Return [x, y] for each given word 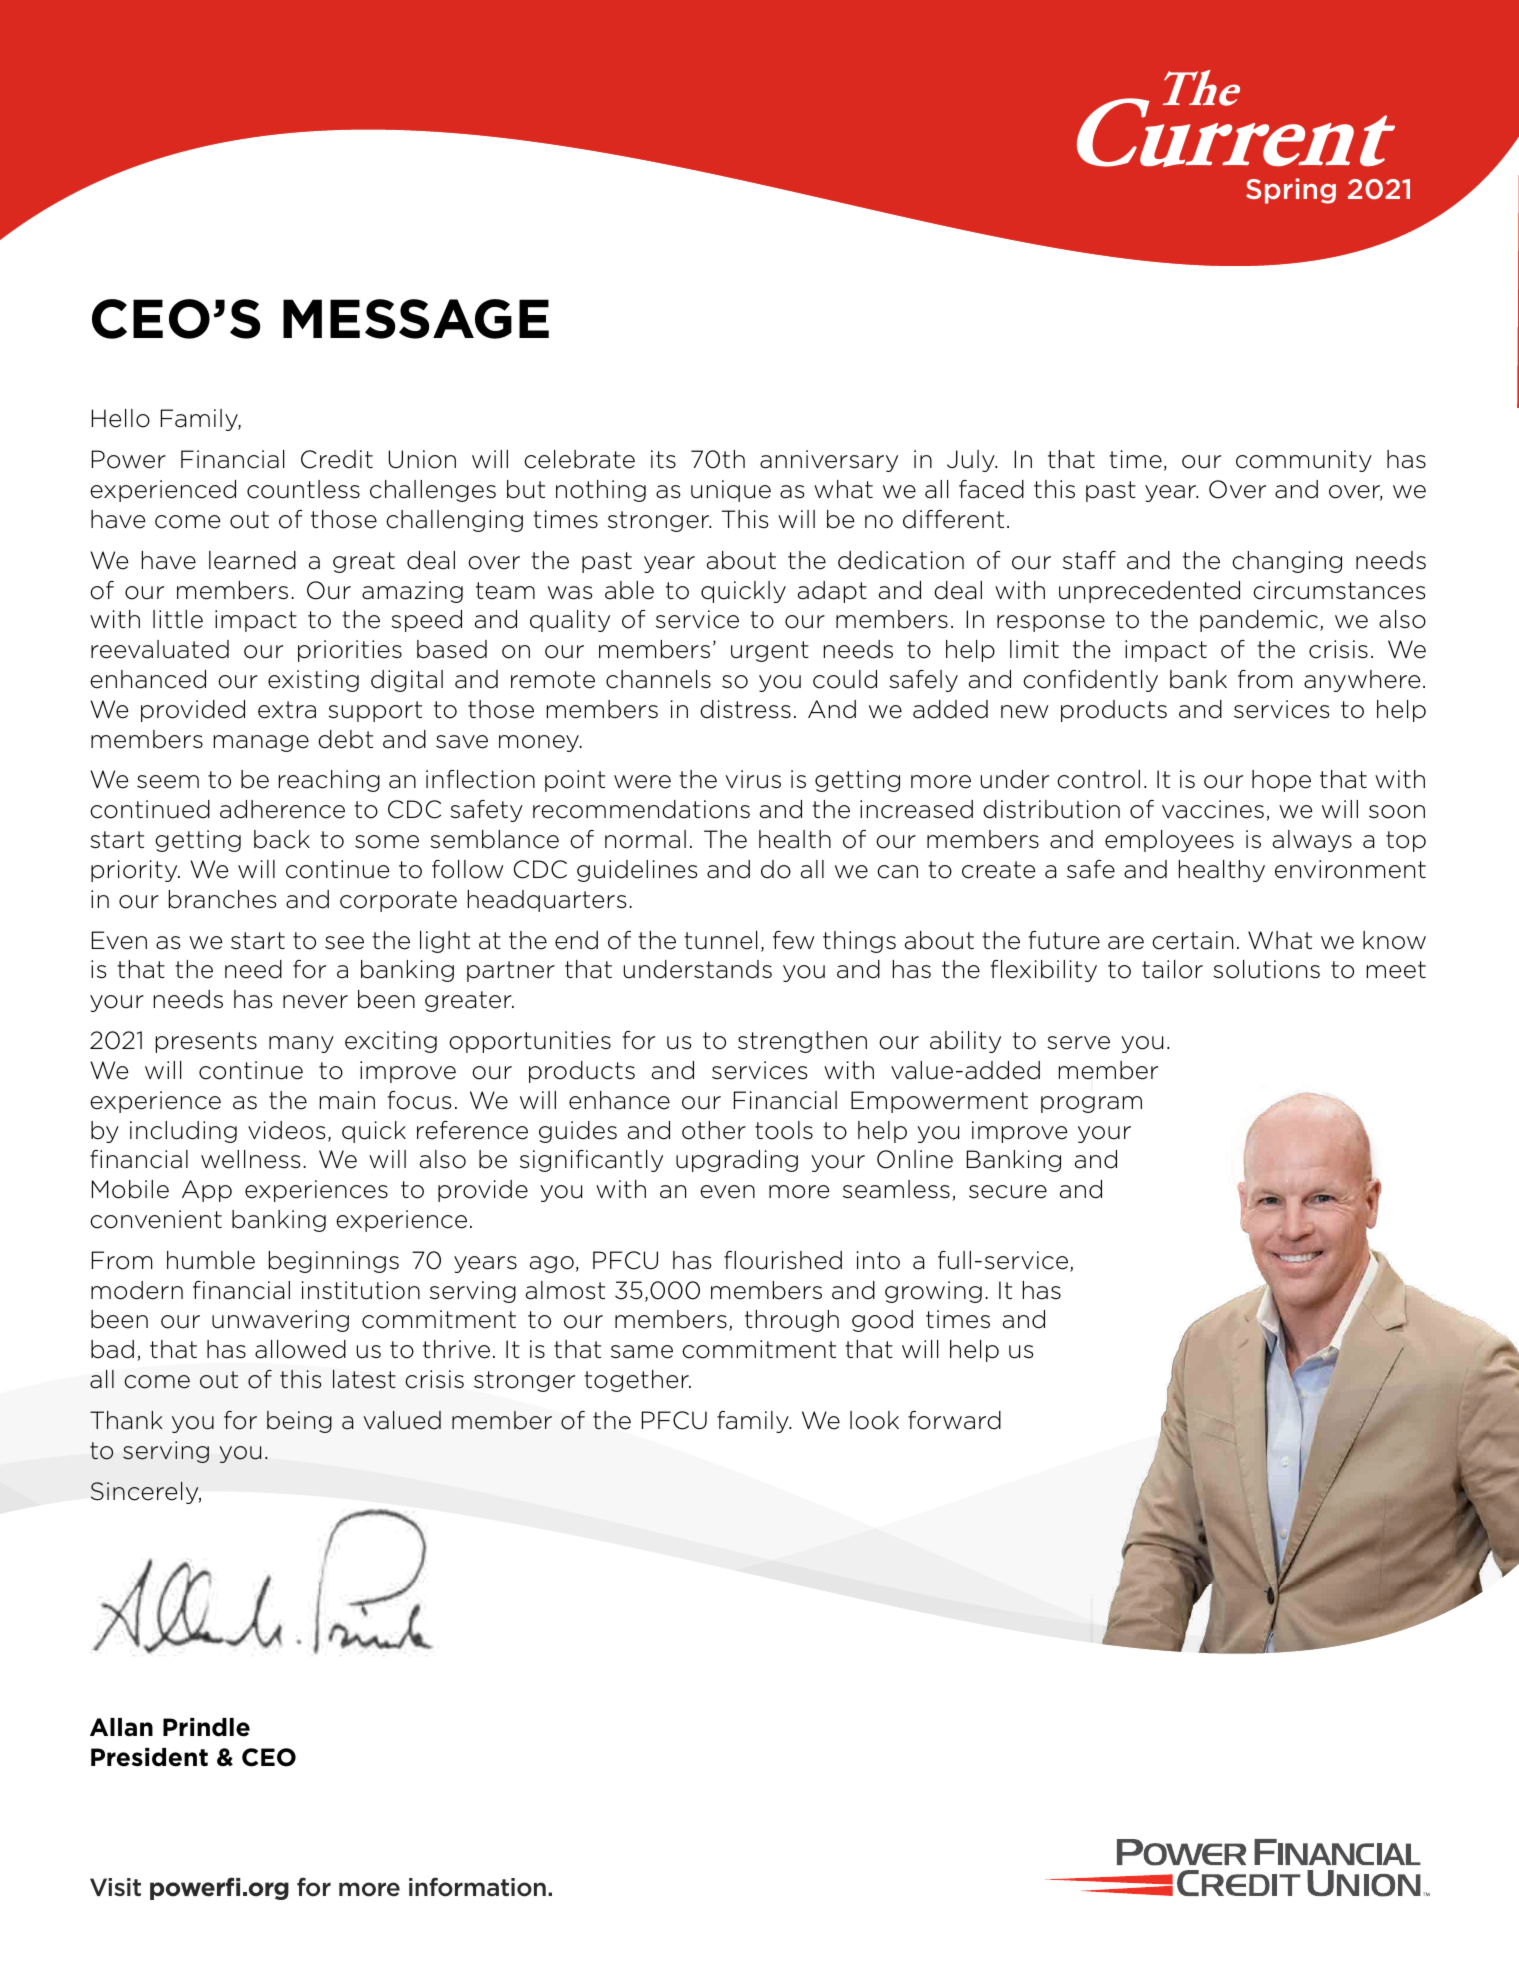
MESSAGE [416, 319]
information [477, 1887]
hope [1281, 781]
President [149, 1757]
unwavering [280, 1321]
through [792, 1321]
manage [261, 743]
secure [1008, 1192]
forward [954, 1420]
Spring [1291, 191]
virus [753, 779]
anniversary [829, 461]
